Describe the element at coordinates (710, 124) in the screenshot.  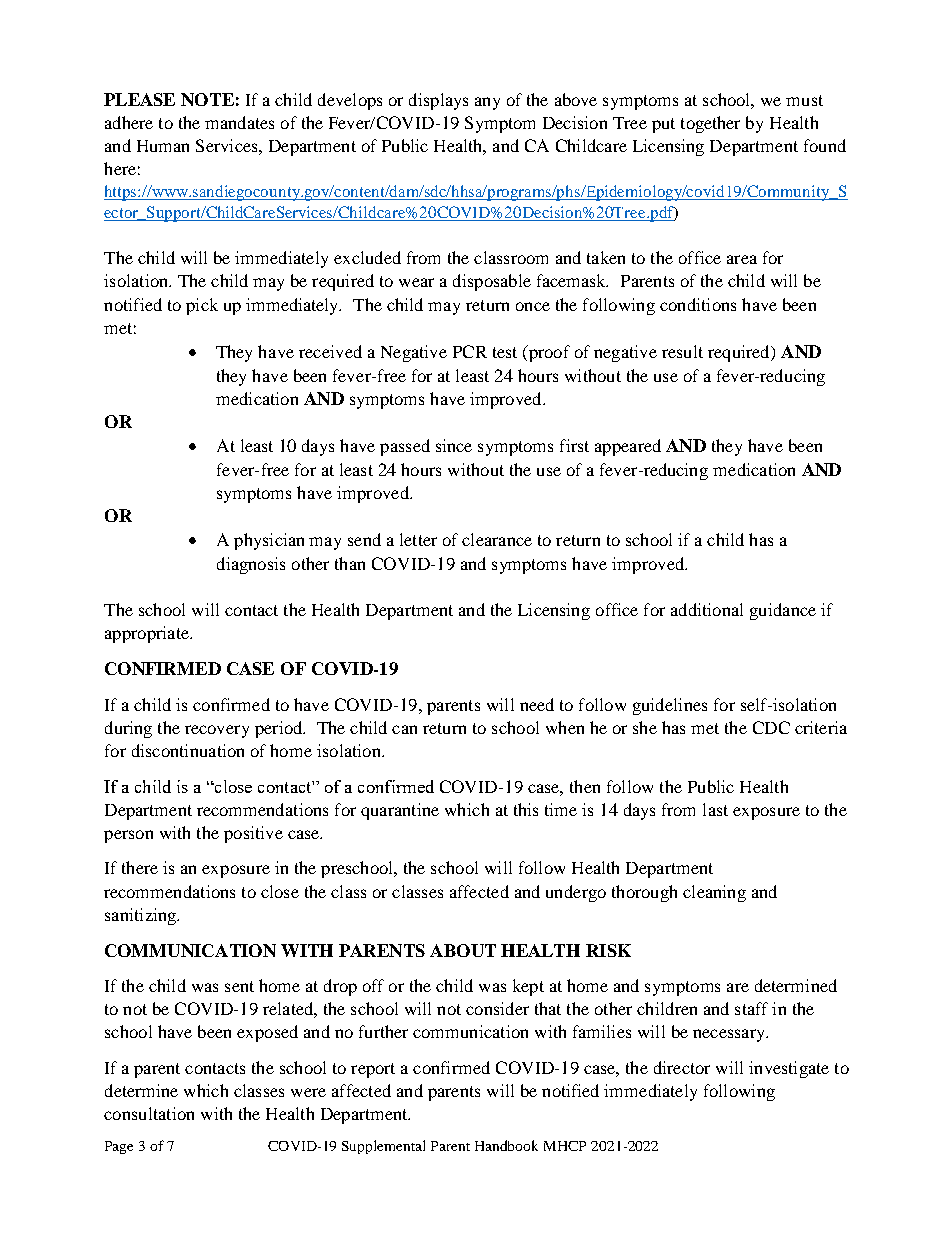
I see `together` at that location.
